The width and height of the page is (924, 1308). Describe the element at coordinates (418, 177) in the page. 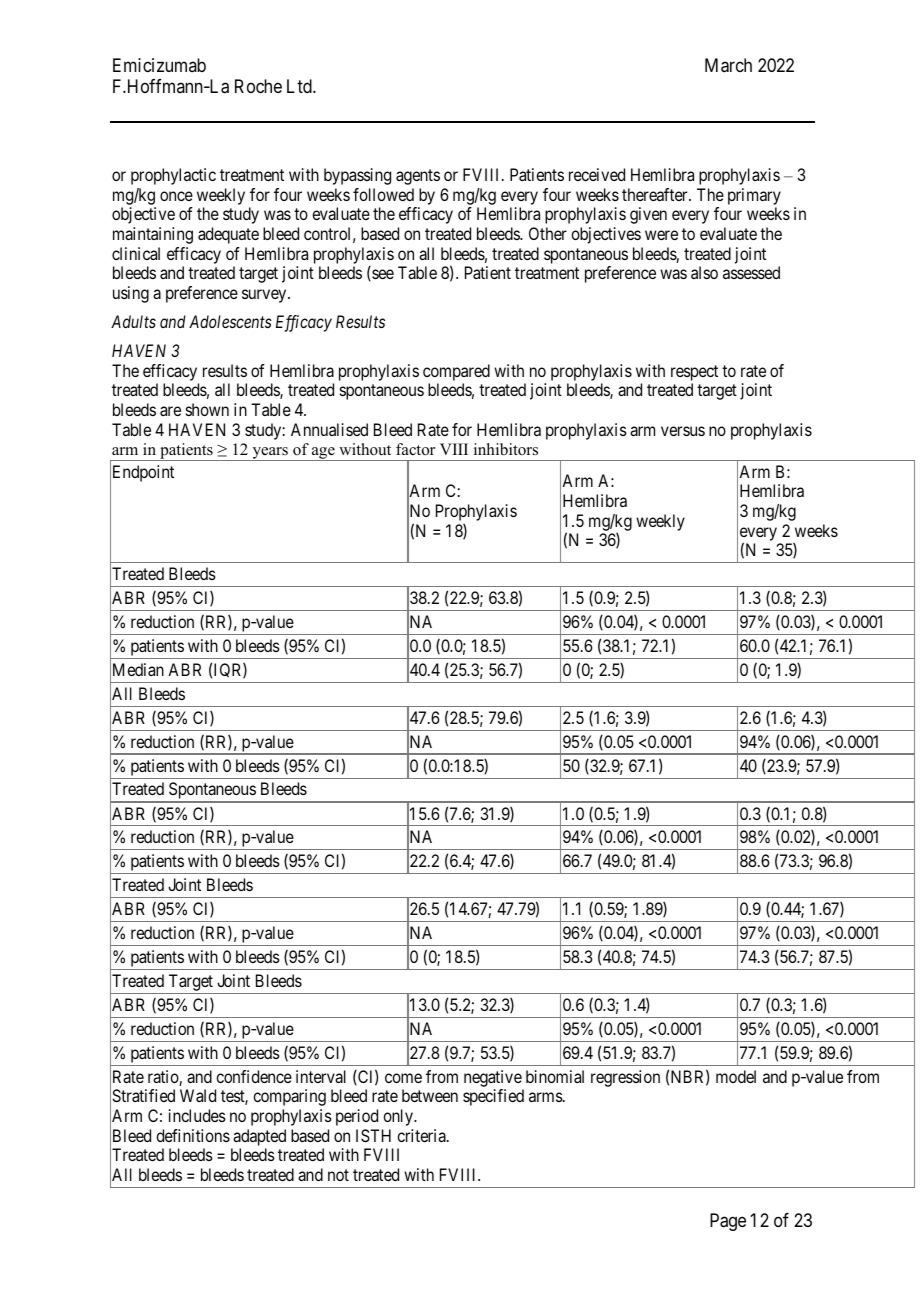

I see `agents` at that location.
